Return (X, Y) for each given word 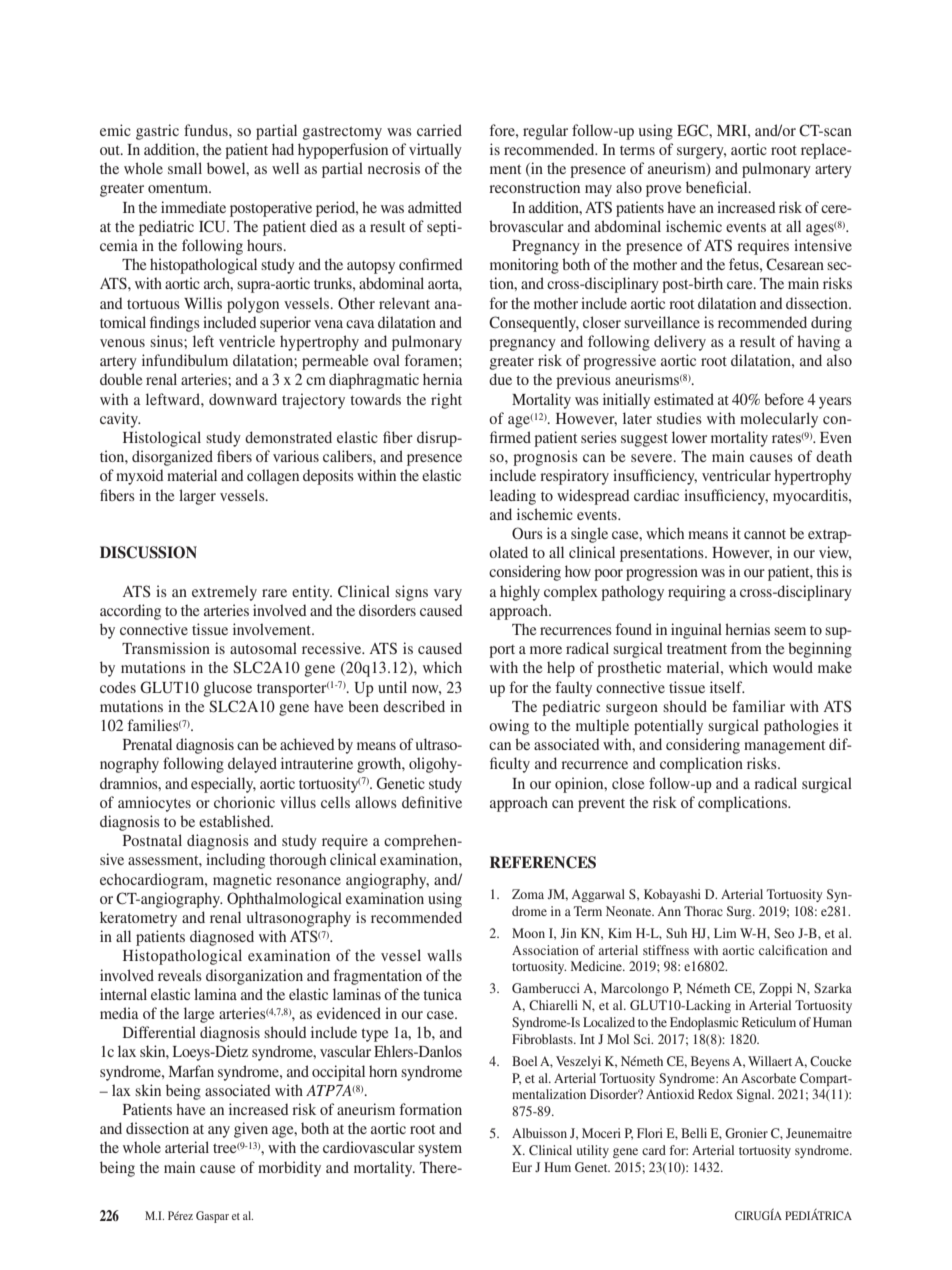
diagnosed (222, 938)
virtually (435, 151)
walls (444, 955)
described (414, 706)
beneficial (718, 187)
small (185, 168)
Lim (725, 933)
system (440, 1150)
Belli (694, 1133)
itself (727, 687)
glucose (228, 689)
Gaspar (212, 1217)
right (446, 401)
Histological (162, 439)
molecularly (779, 420)
